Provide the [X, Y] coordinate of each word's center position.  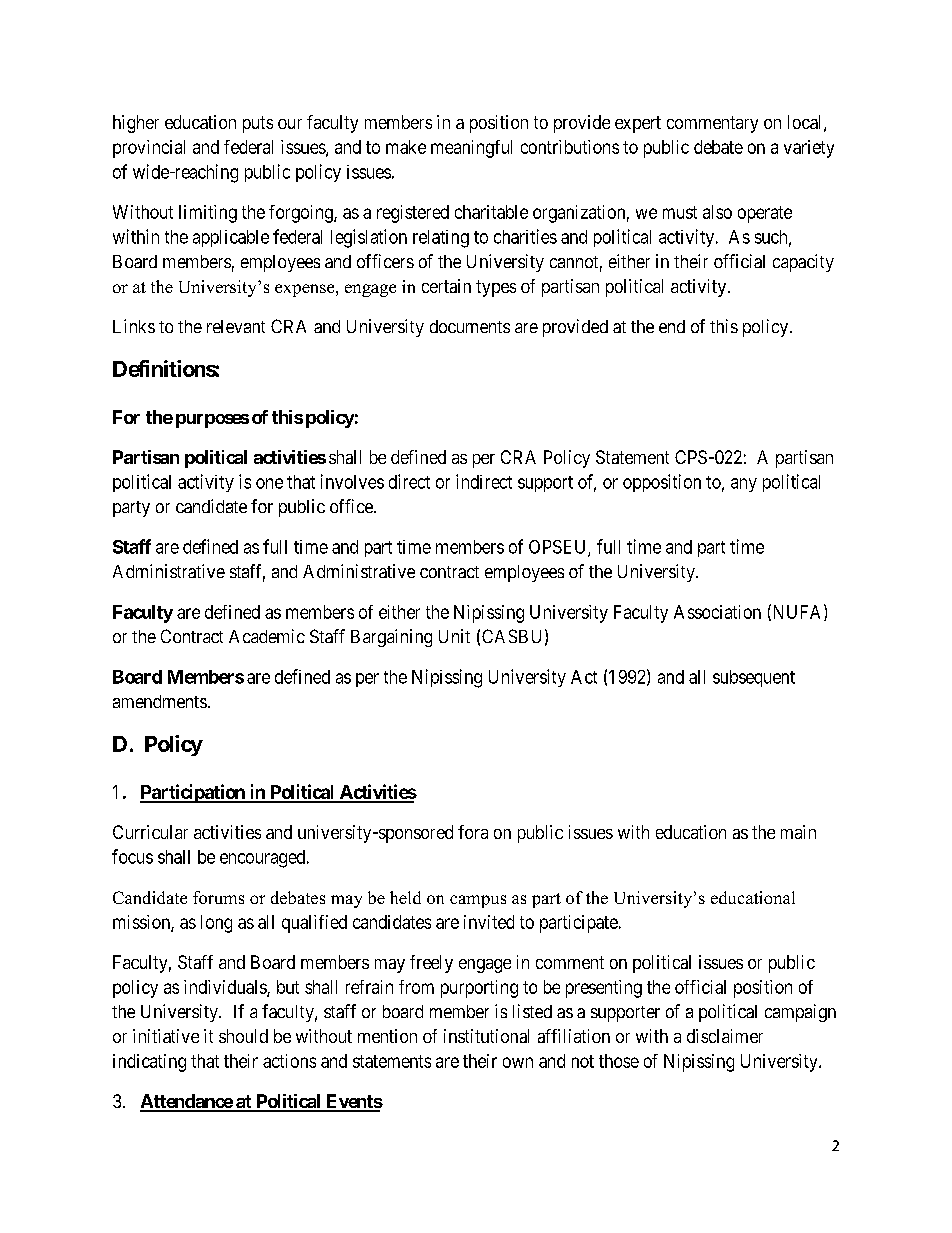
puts [258, 124]
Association [717, 612]
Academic [267, 636]
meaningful [471, 149]
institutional [486, 1036]
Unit [454, 636]
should [243, 1036]
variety [809, 149]
